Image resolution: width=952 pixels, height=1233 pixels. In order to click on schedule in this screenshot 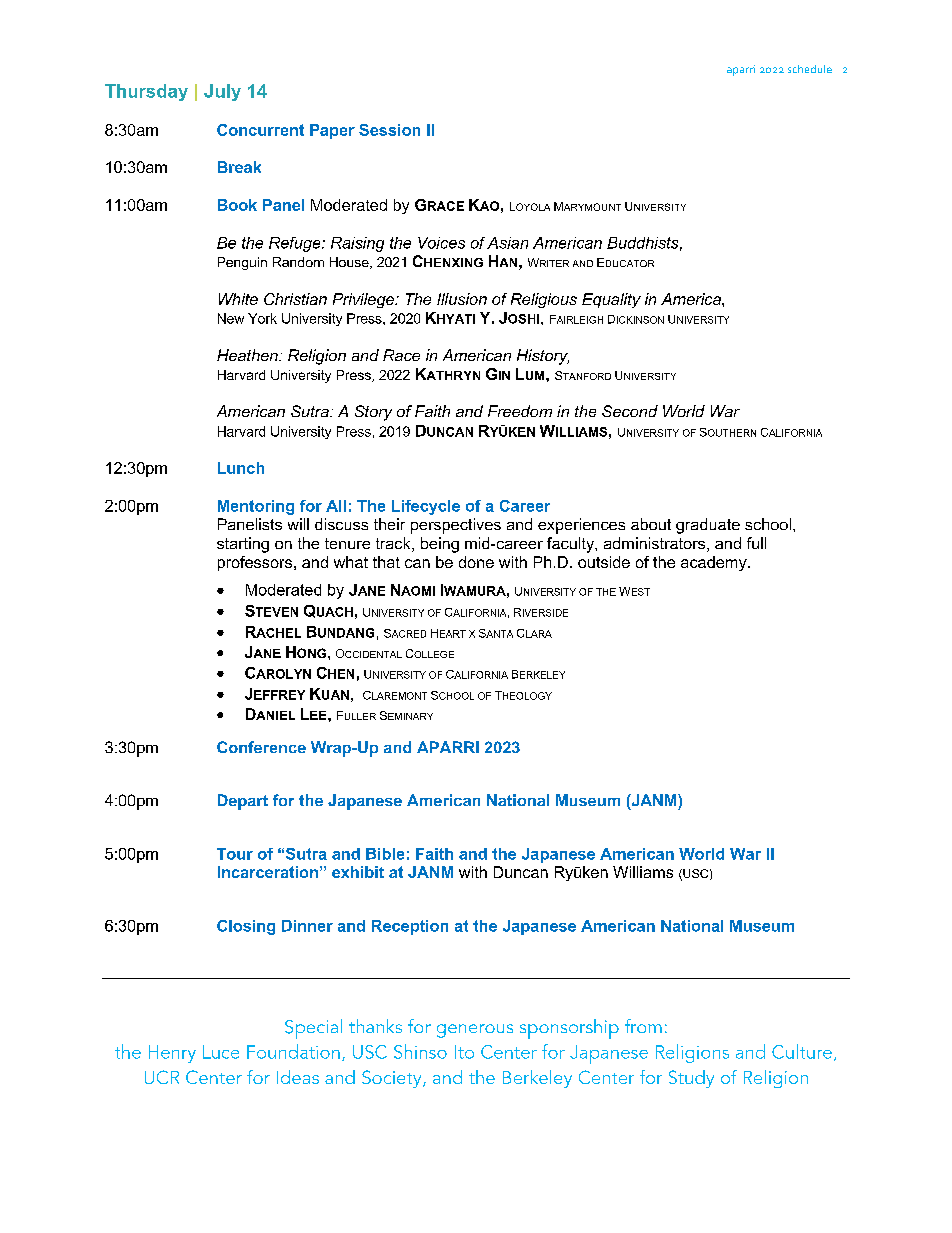, I will do `click(810, 69)`.
